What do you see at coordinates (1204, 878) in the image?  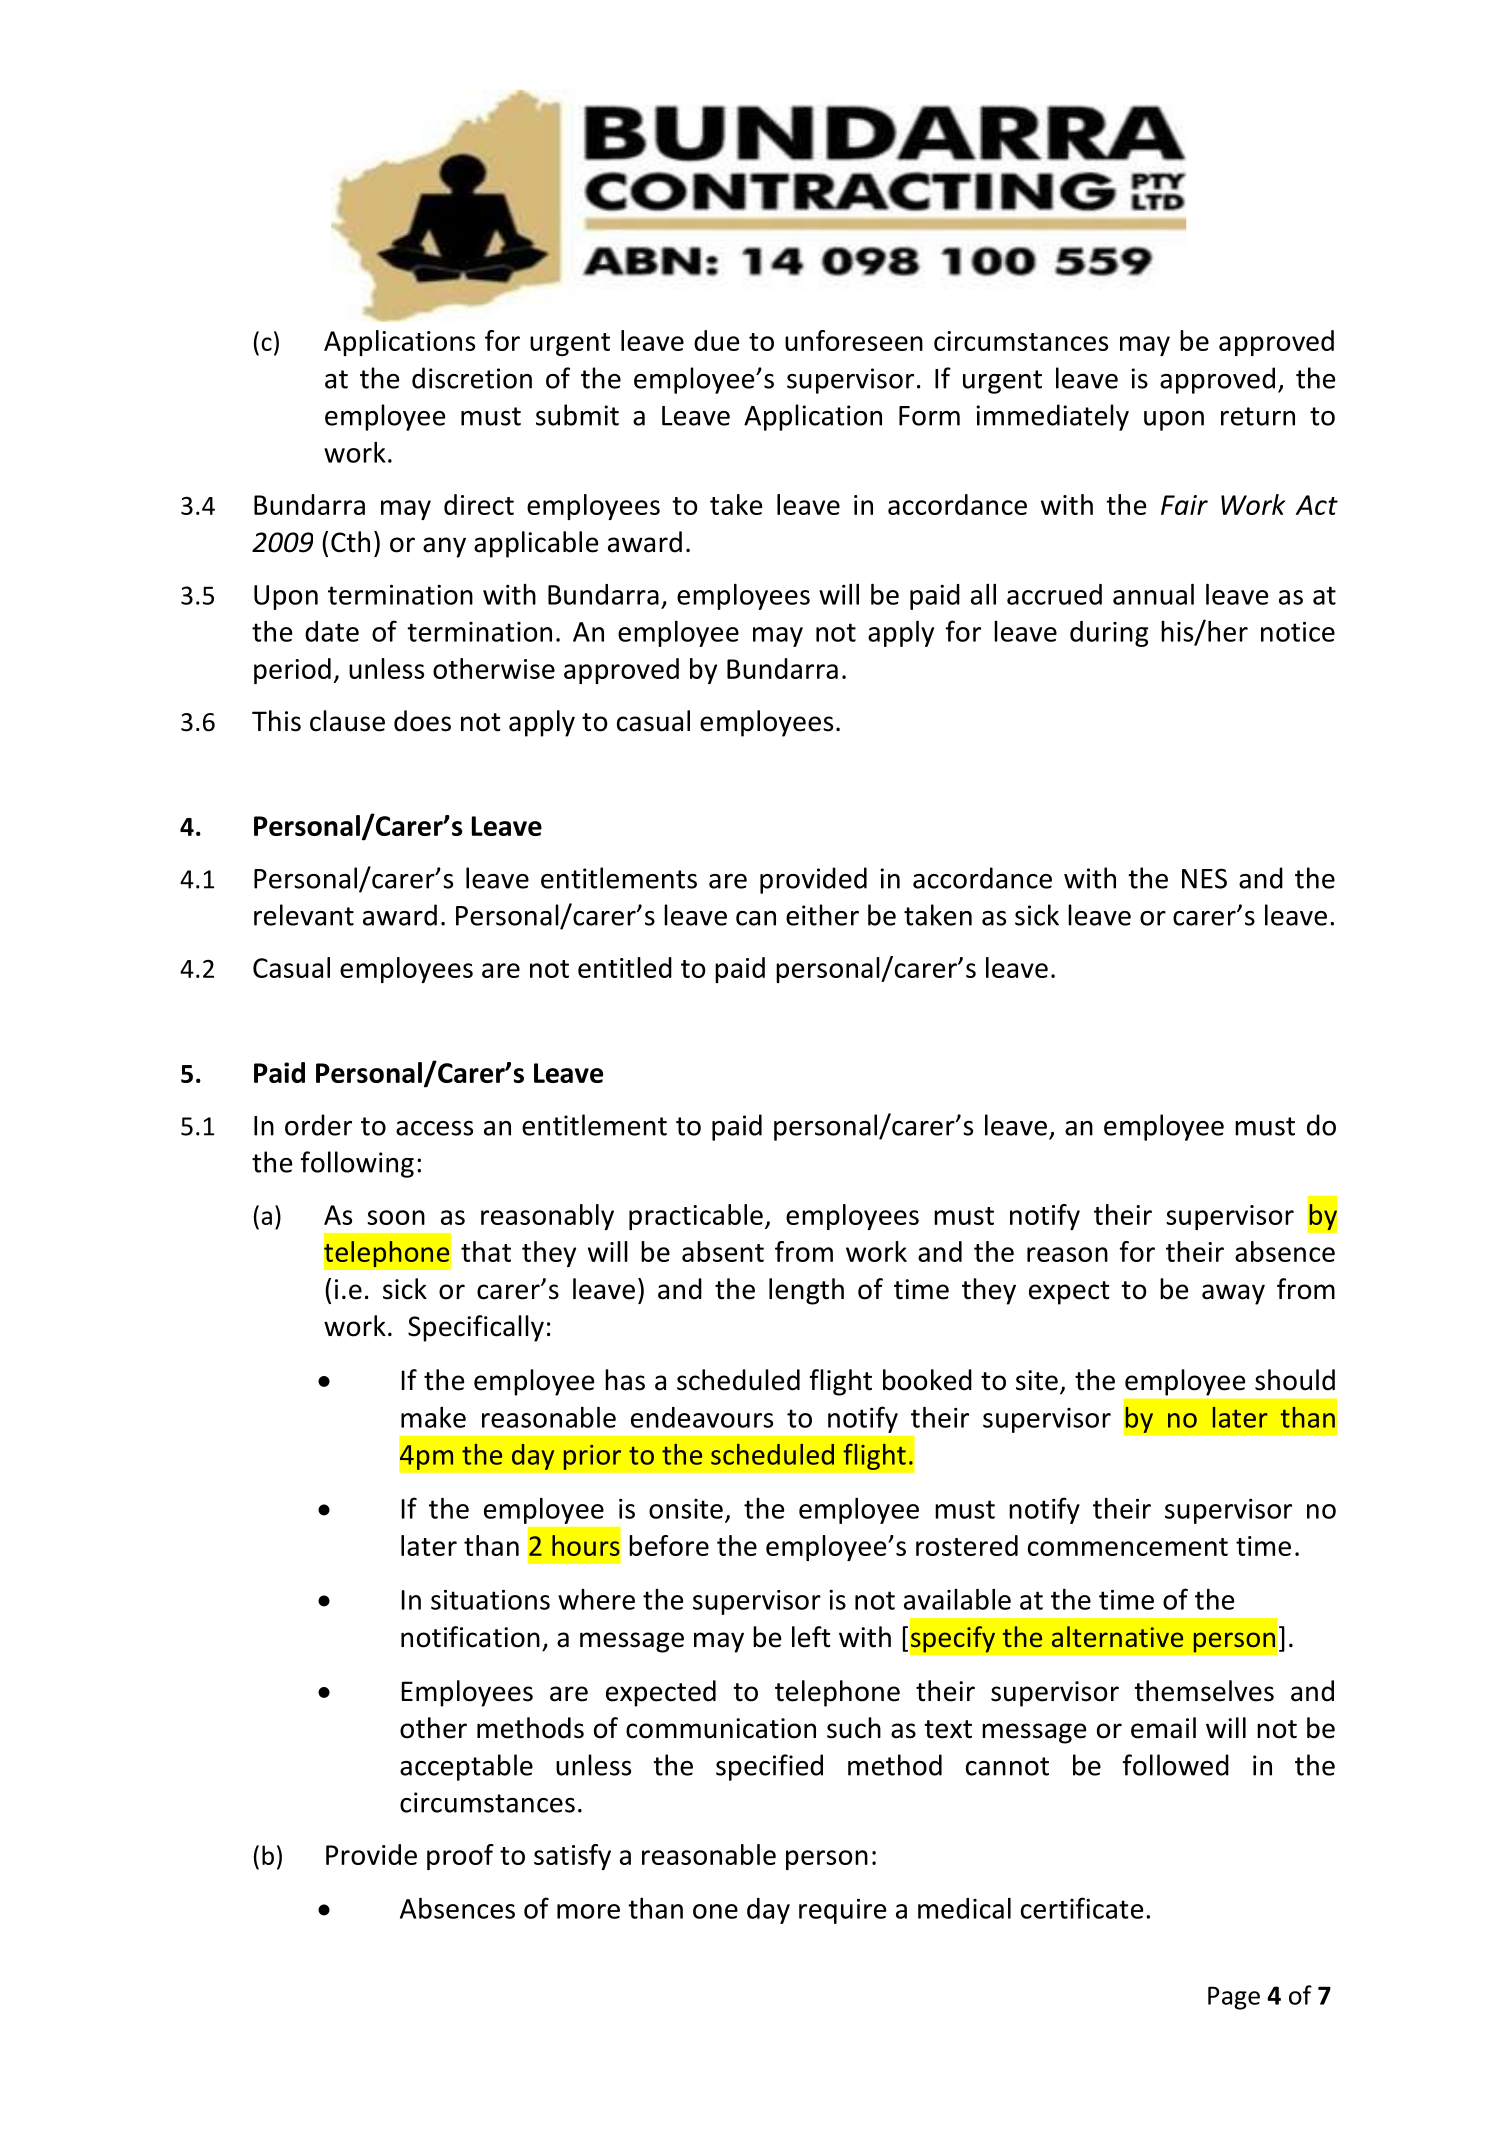 I see `NES` at bounding box center [1204, 878].
